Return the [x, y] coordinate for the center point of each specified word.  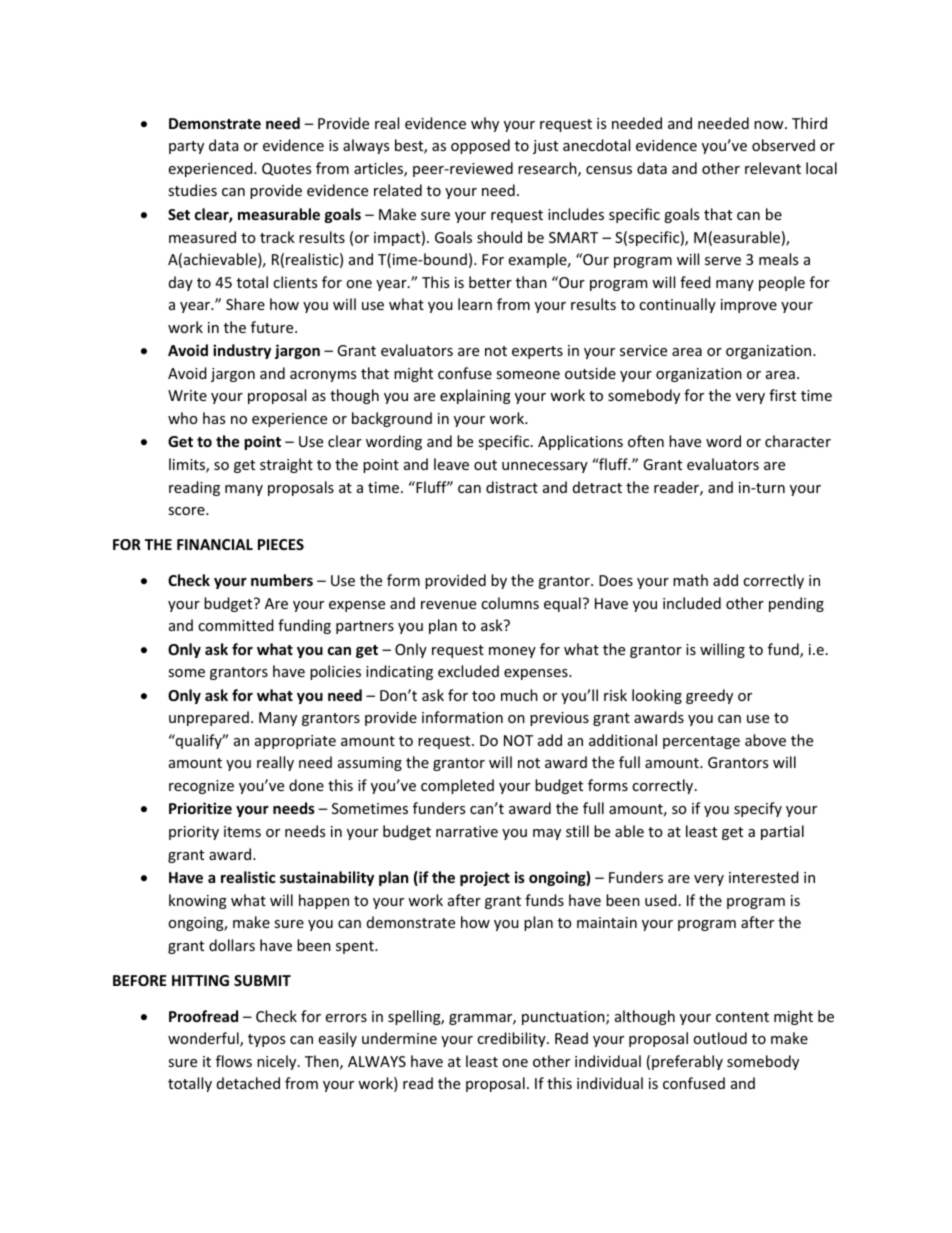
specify [758, 809]
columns [510, 603]
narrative [467, 831]
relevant [773, 168]
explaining [475, 396]
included [692, 603]
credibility [512, 1039]
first [782, 395]
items [242, 831]
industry [242, 351]
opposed [480, 146]
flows [234, 1061]
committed [236, 625]
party [186, 147]
